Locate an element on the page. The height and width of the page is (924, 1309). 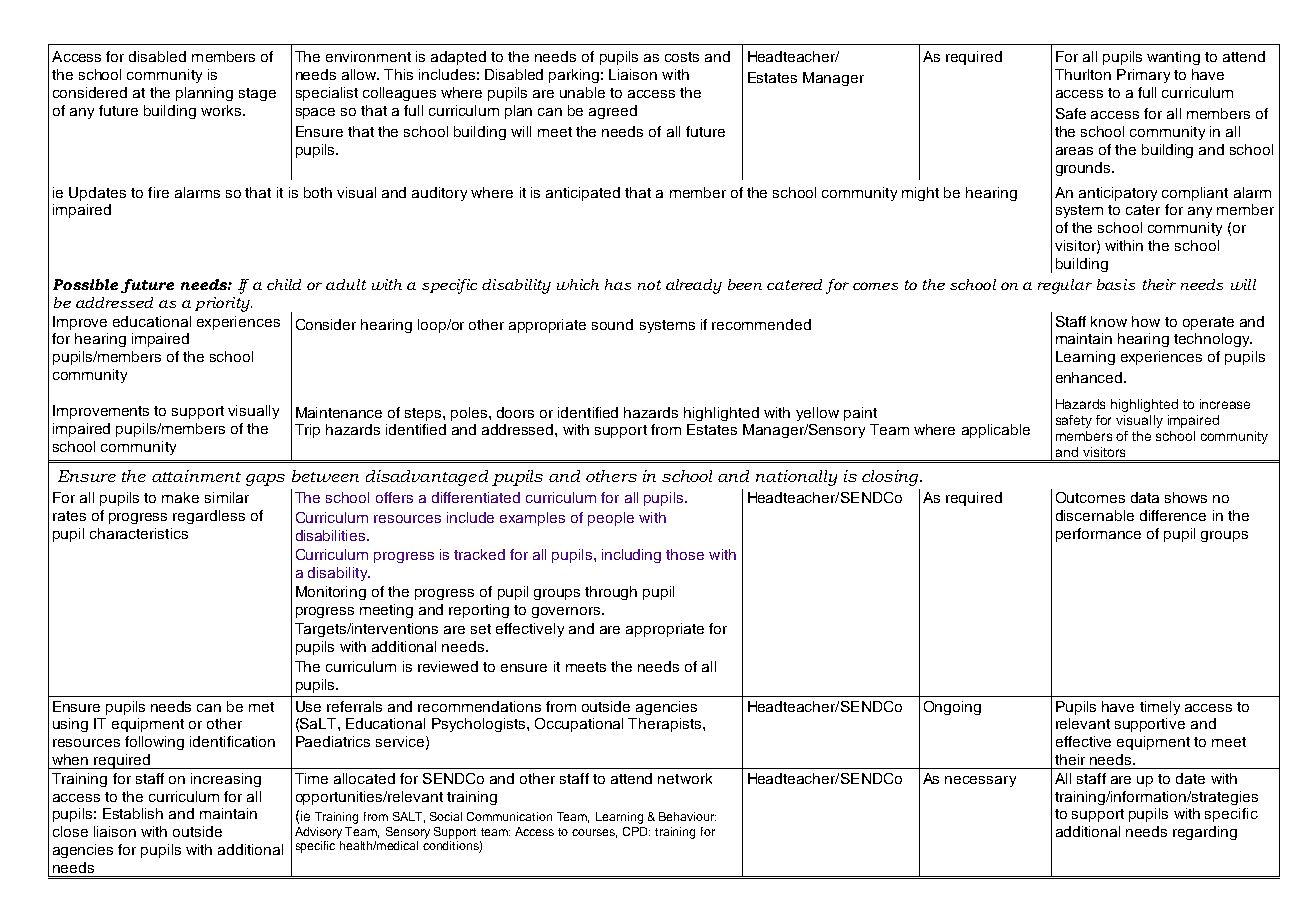
characteristics is located at coordinates (139, 533).
